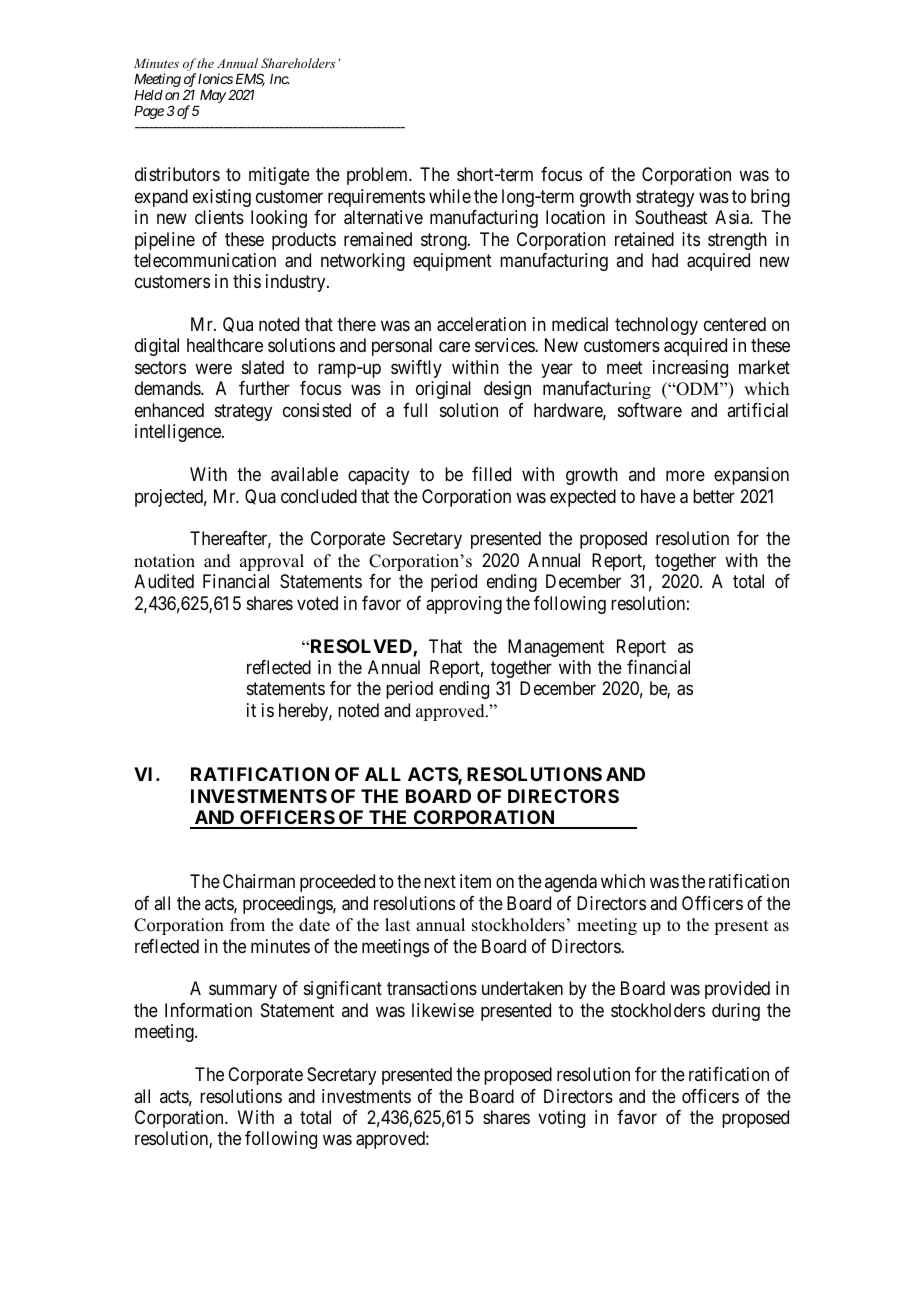 This screenshot has height=1307, width=924. What do you see at coordinates (571, 883) in the screenshot?
I see `agenda` at bounding box center [571, 883].
